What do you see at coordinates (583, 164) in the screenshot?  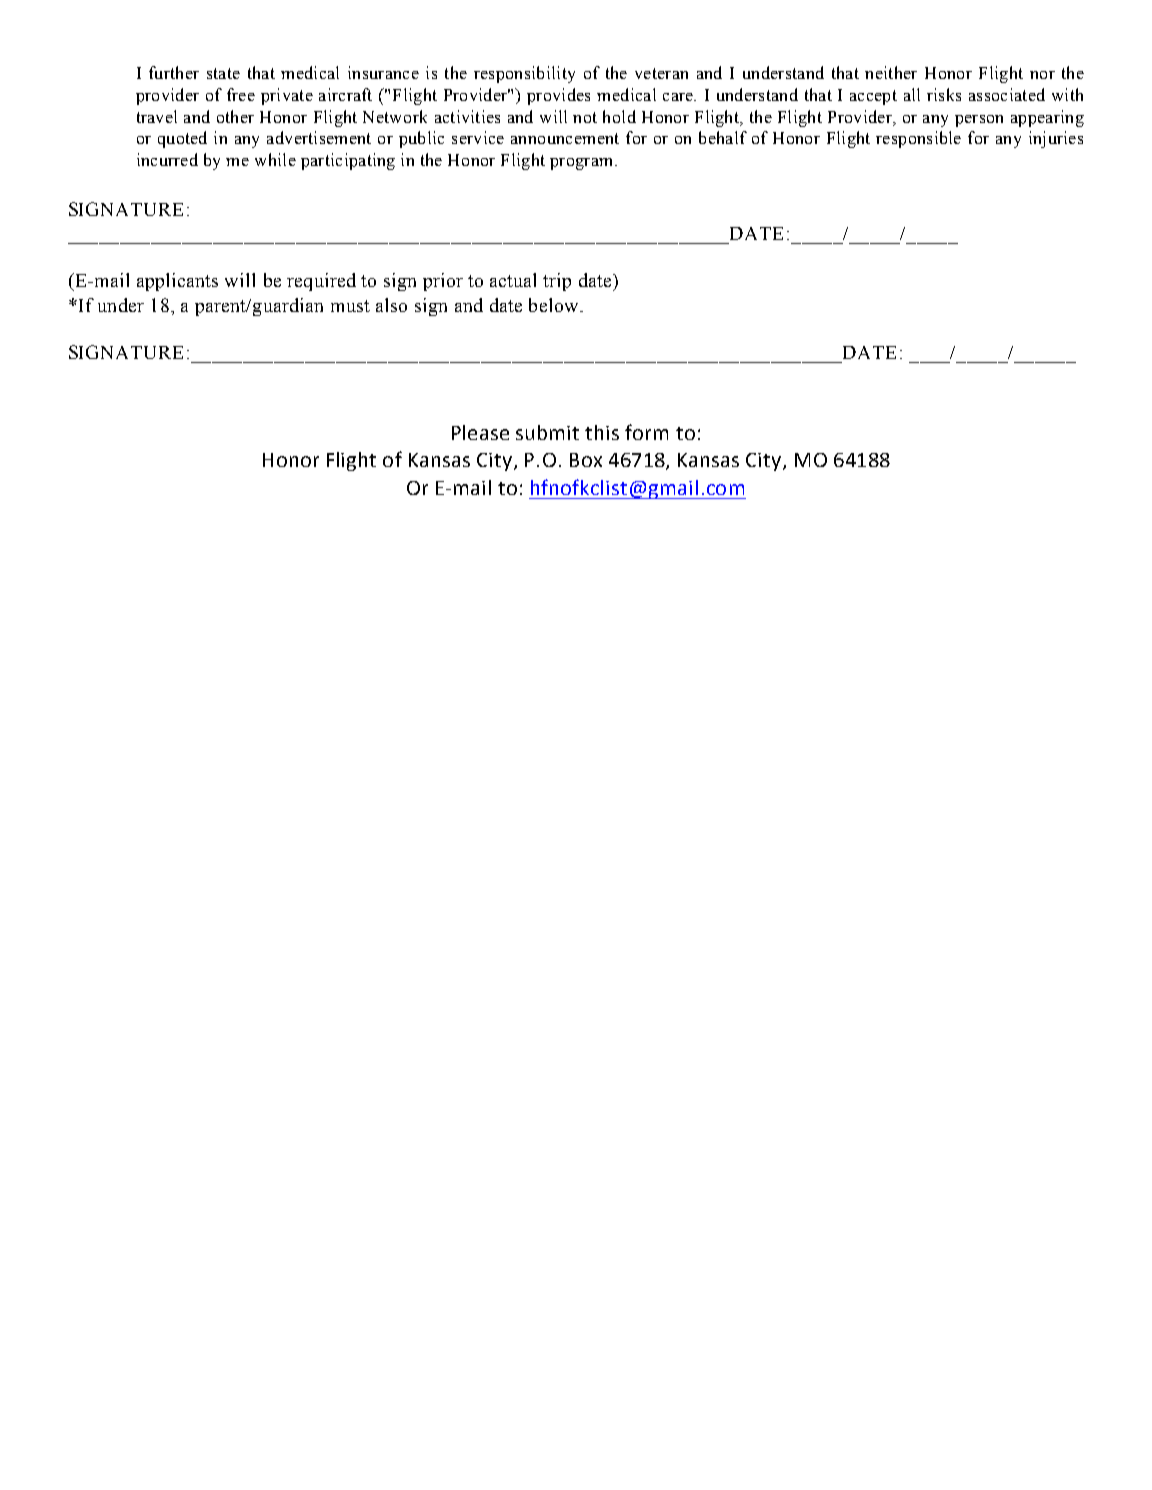 I see `program` at bounding box center [583, 164].
